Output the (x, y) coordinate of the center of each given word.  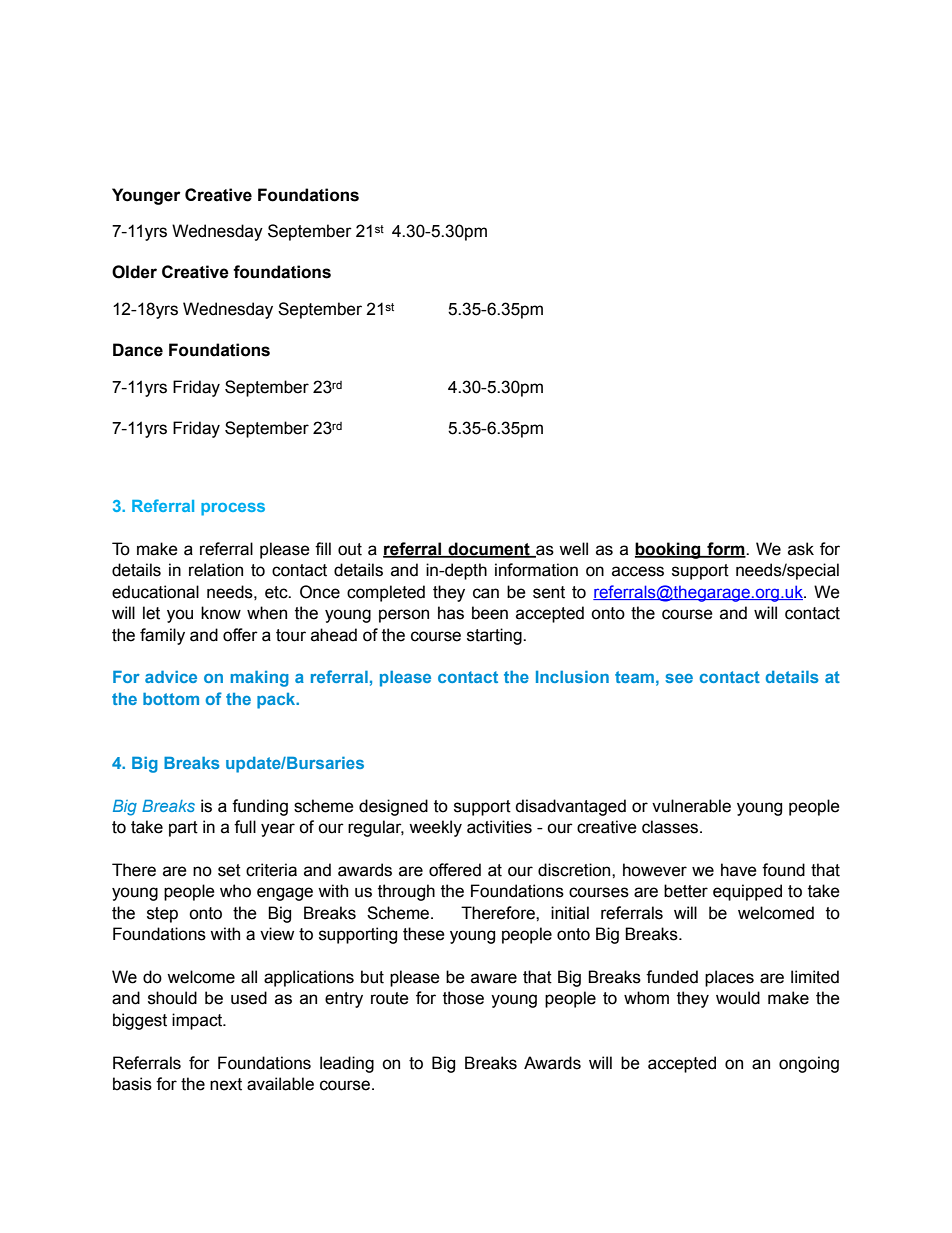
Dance (138, 350)
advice (171, 677)
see (679, 678)
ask (801, 549)
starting (495, 636)
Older (134, 272)
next (226, 1084)
